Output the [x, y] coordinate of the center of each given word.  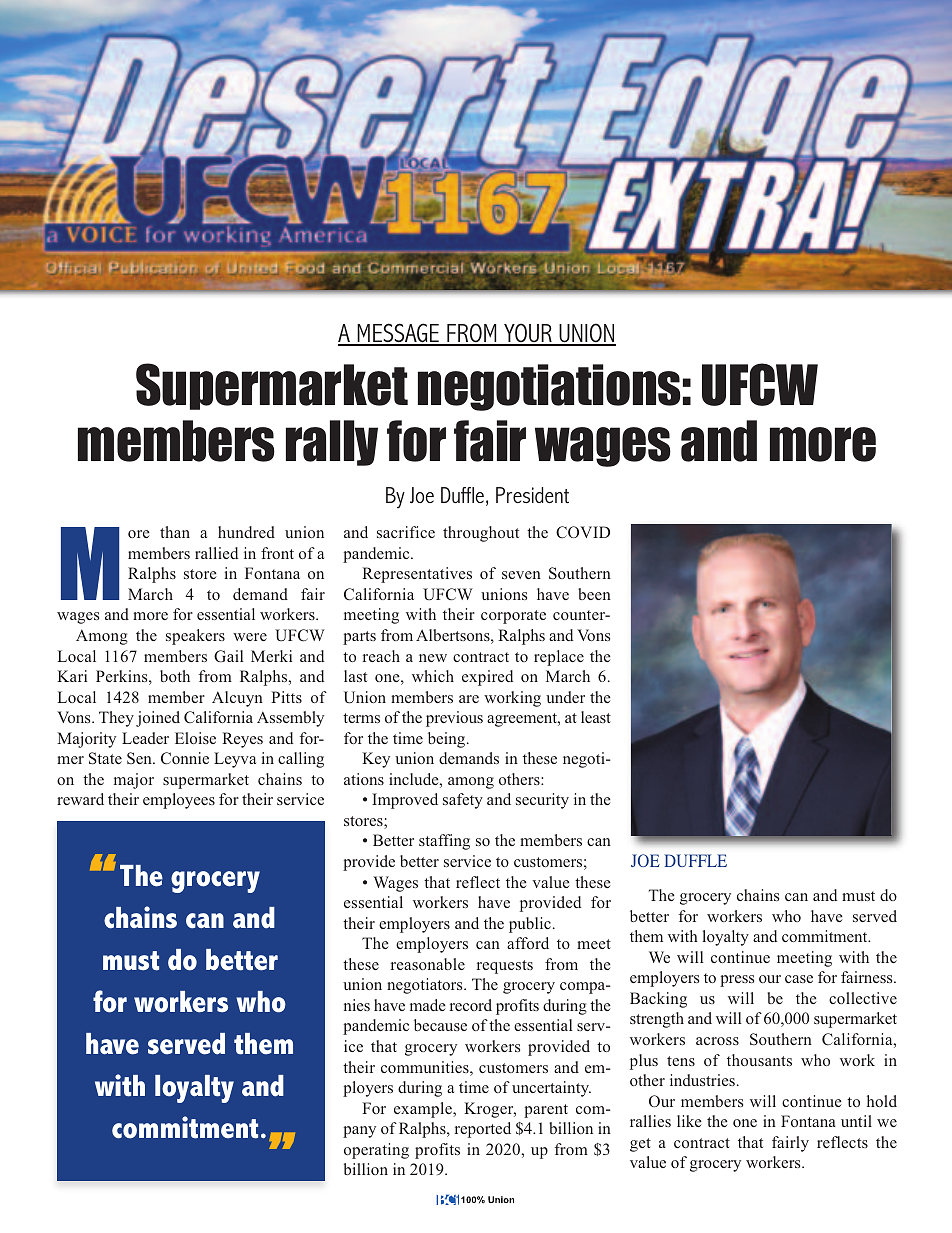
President [532, 495]
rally [332, 443]
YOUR [528, 334]
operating [376, 1151]
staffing [444, 842]
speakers [195, 637]
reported [483, 1130]
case [799, 979]
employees [179, 801]
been [594, 594]
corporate [513, 617]
